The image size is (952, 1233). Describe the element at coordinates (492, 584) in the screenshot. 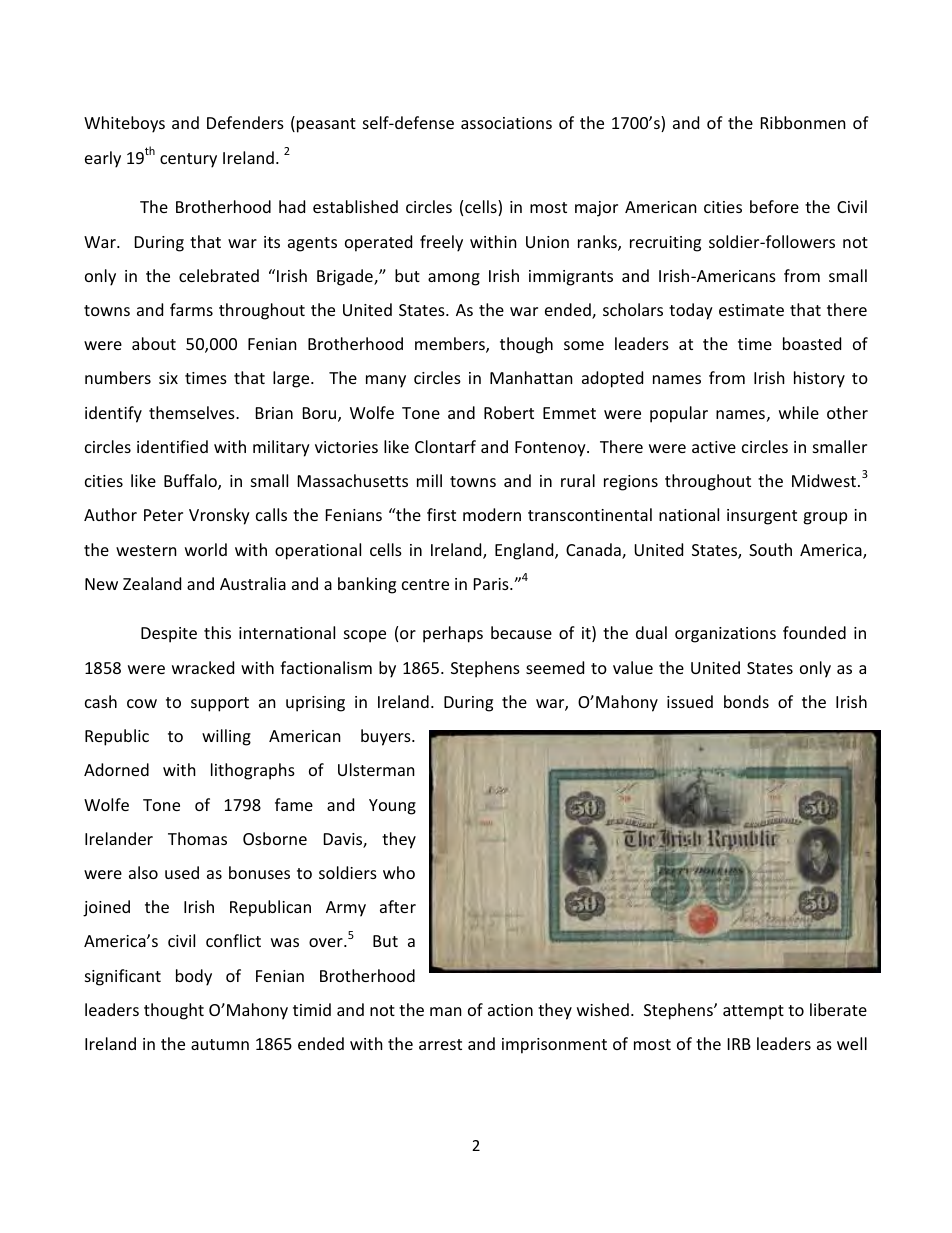

I see `Paris` at that location.
